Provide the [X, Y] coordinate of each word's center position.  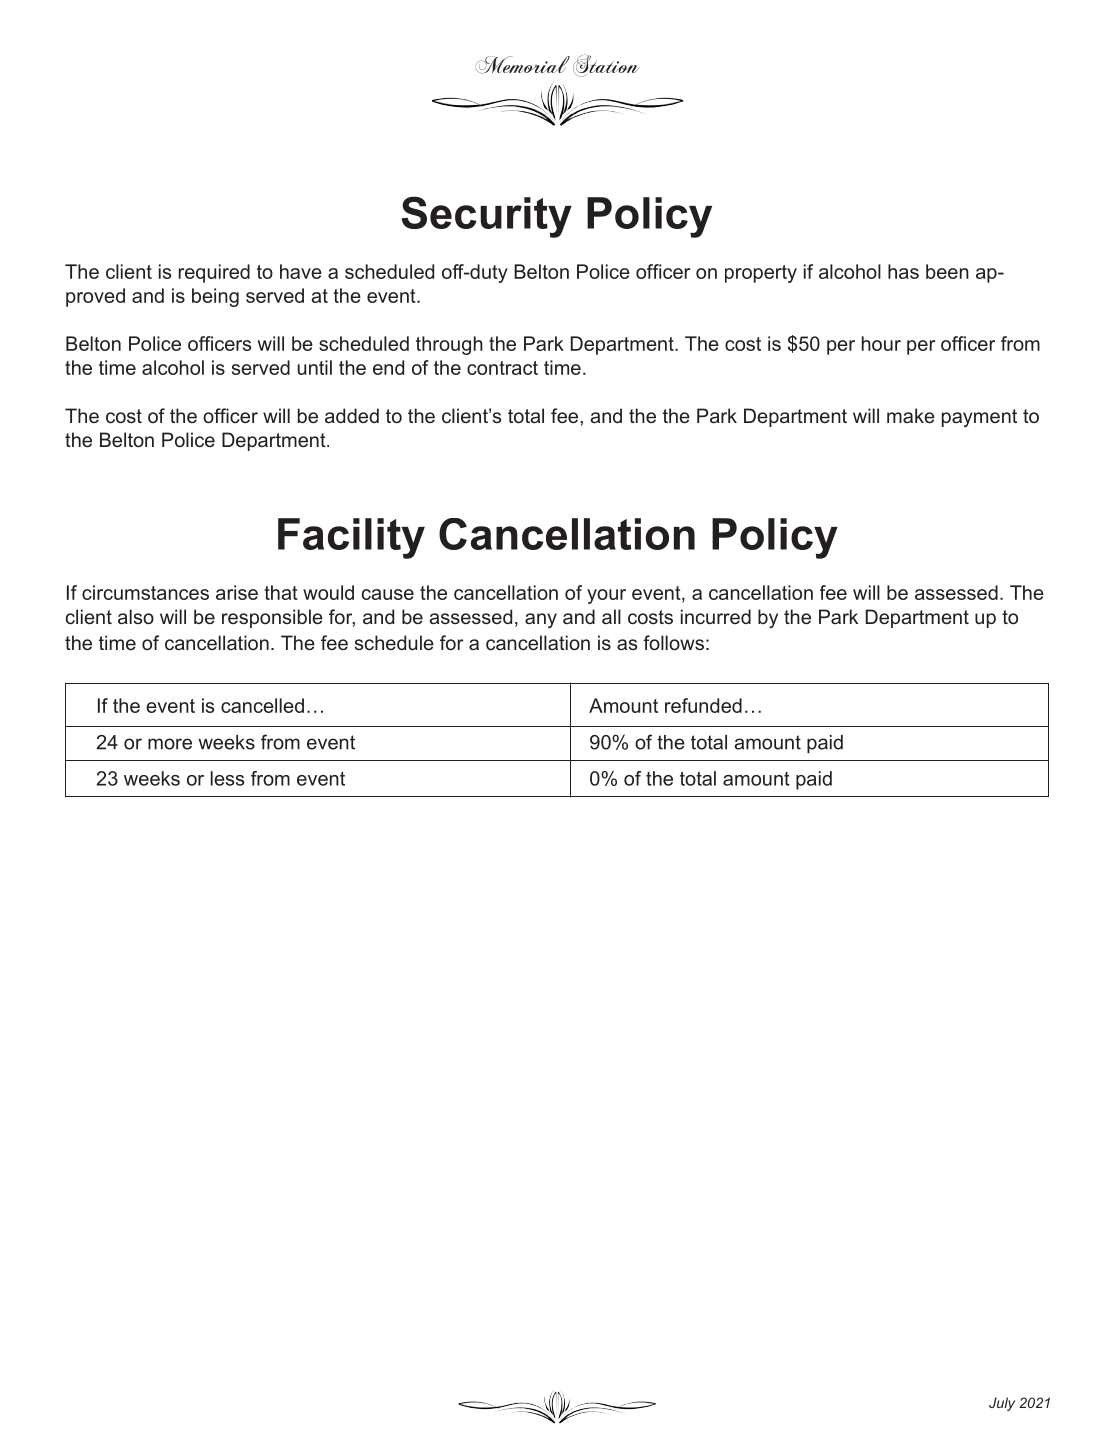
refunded [703, 705]
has [903, 271]
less [227, 778]
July [1002, 1404]
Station [606, 66]
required [214, 273]
